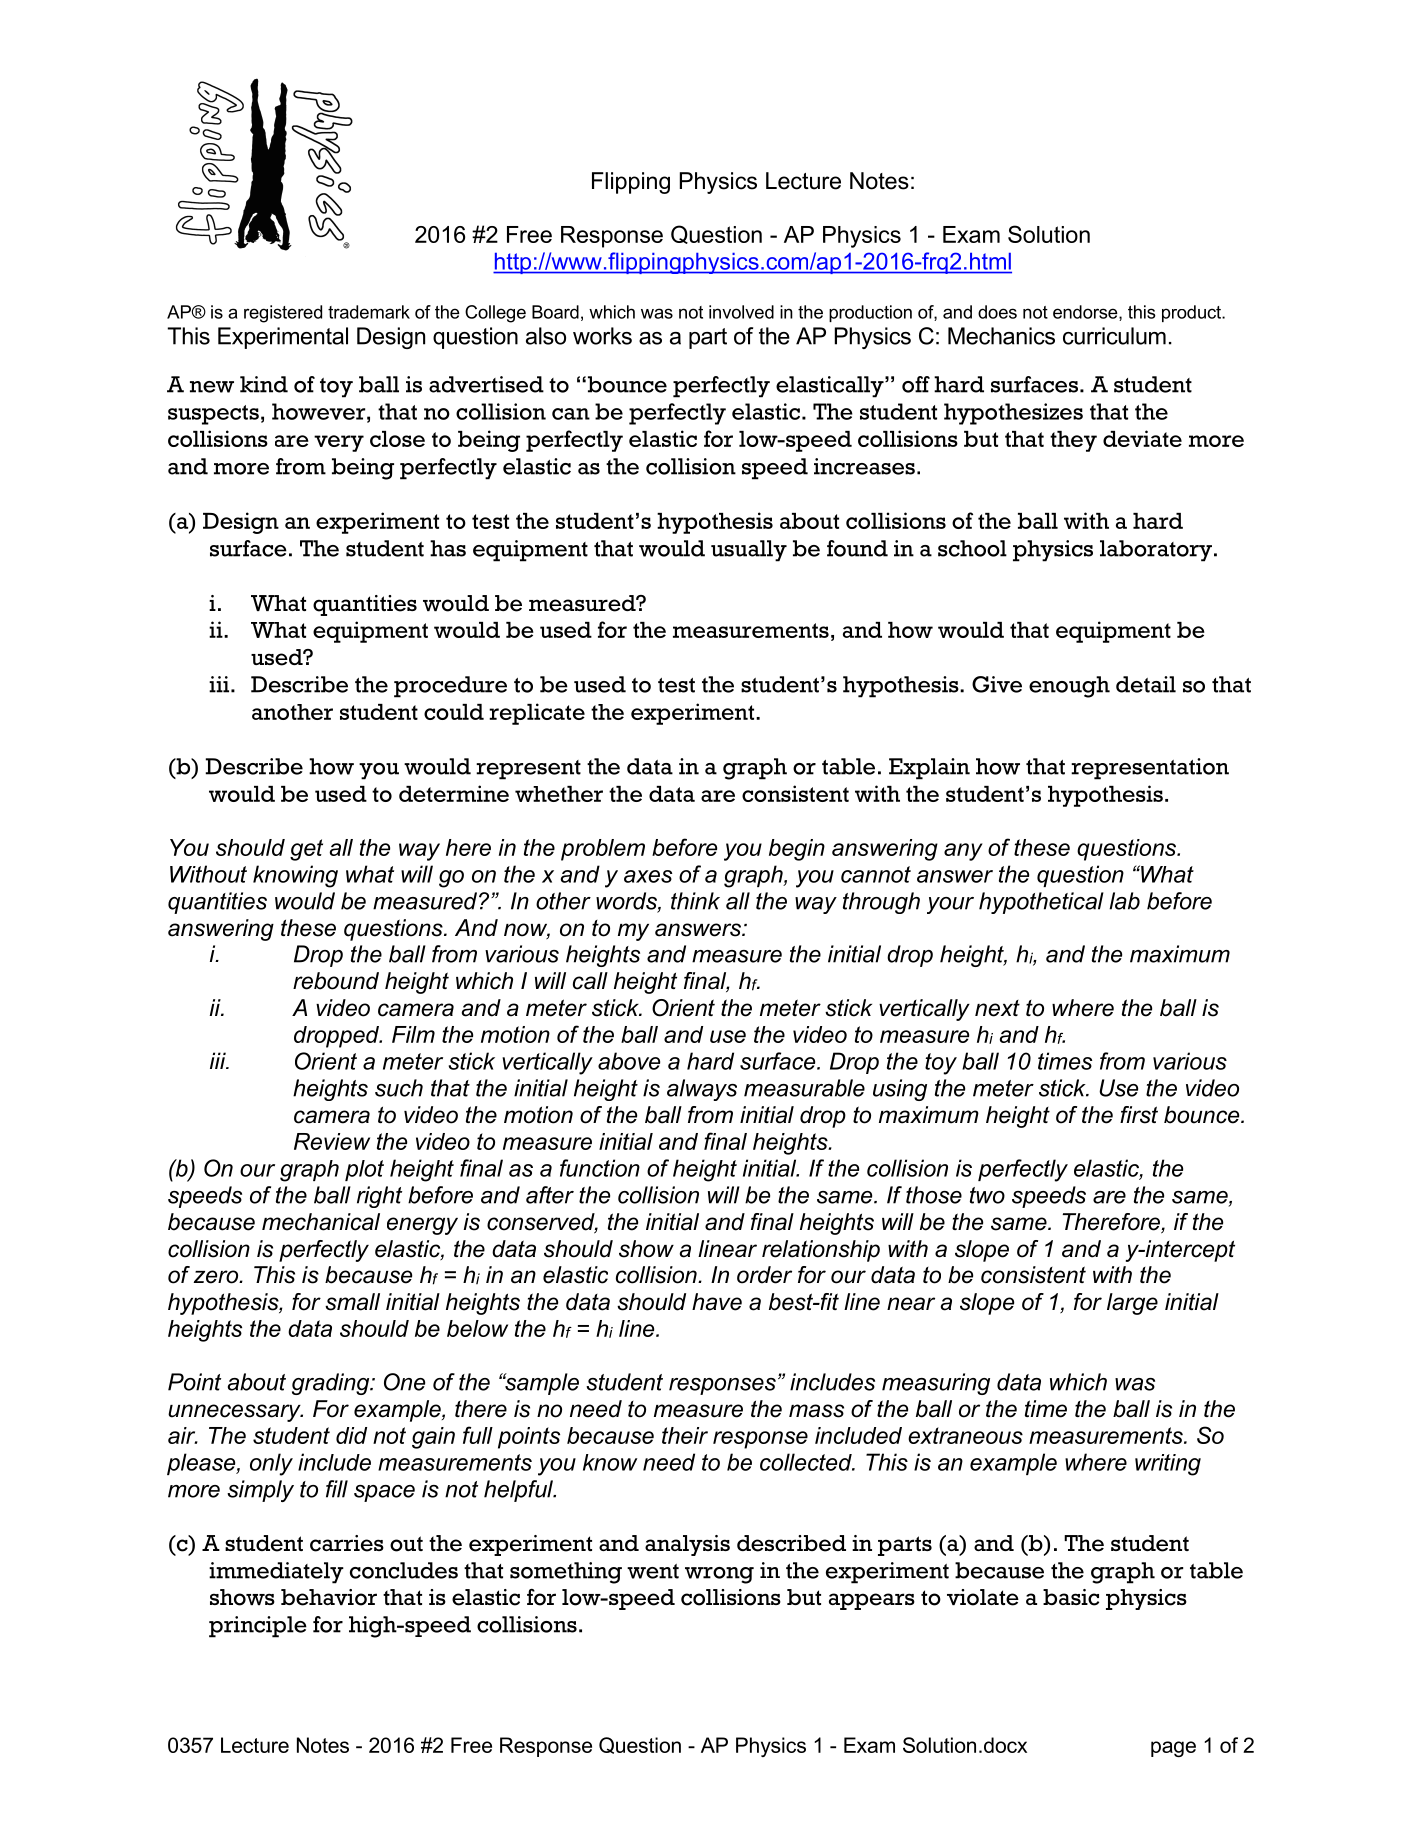  I want to click on large, so click(1132, 1304).
